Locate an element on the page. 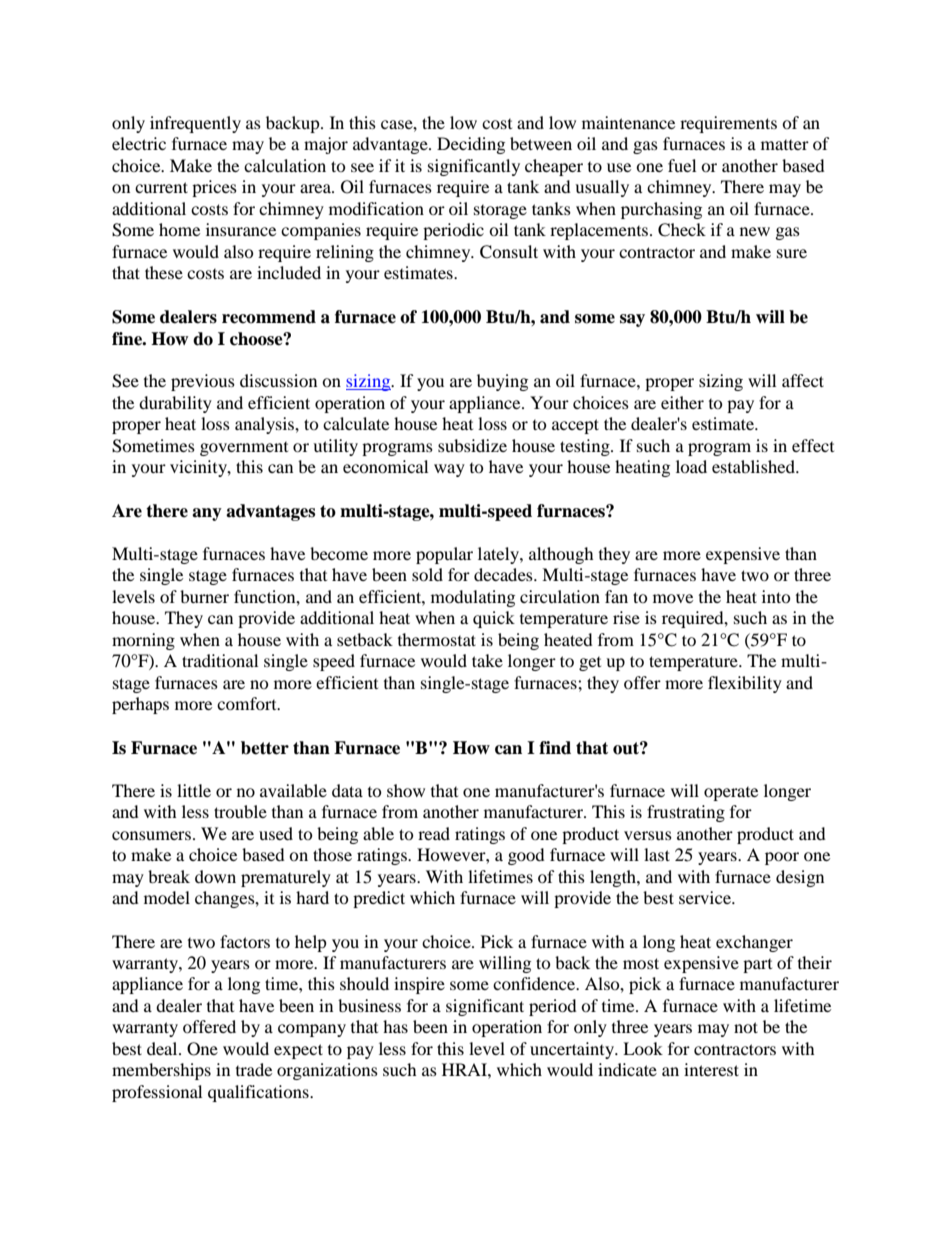 The image size is (952, 1233). buying is located at coordinates (502, 382).
